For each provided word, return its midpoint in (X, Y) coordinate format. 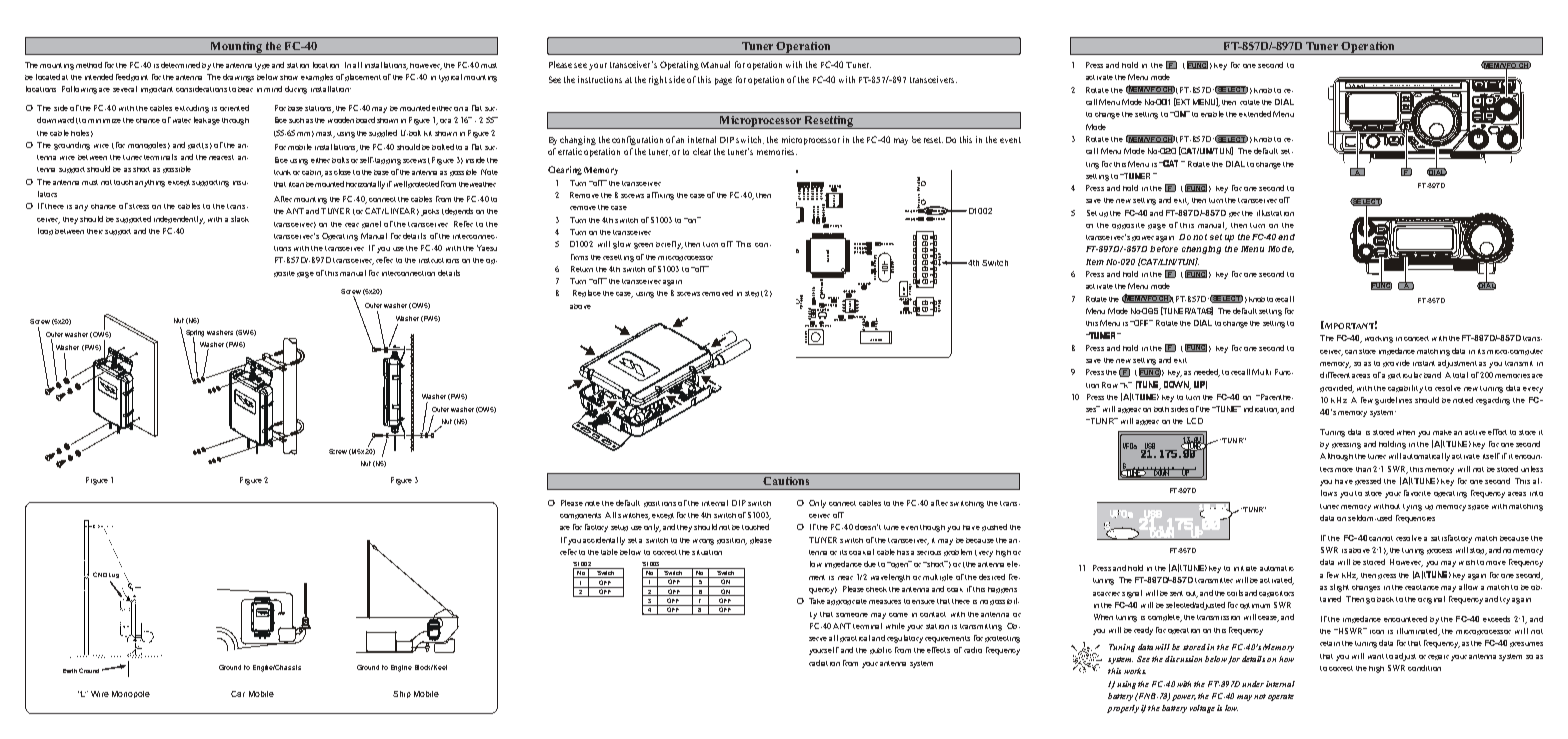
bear (245, 89)
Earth (70, 671)
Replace (587, 293)
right (658, 80)
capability (1405, 389)
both (1161, 409)
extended (1255, 114)
